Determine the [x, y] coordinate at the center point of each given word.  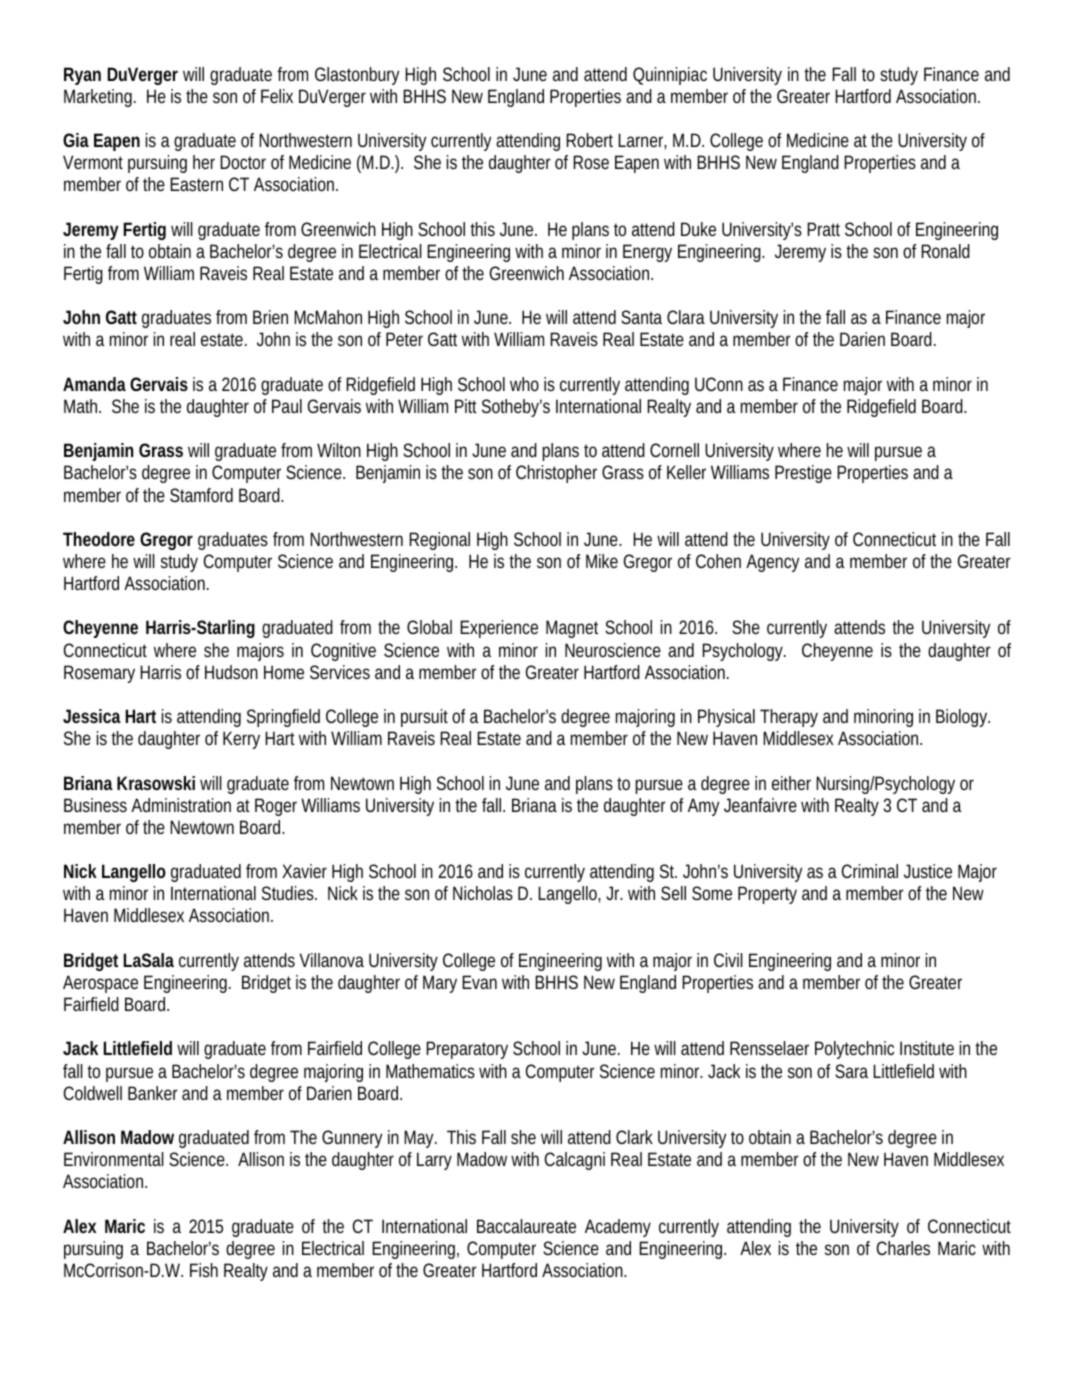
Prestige [803, 474]
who [524, 384]
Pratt [823, 229]
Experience [499, 629]
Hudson [231, 672]
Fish [204, 1270]
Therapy [789, 718]
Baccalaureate [526, 1226]
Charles [903, 1248]
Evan [479, 982]
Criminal [870, 871]
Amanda [94, 384]
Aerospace [100, 984]
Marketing [98, 98]
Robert [589, 140]
